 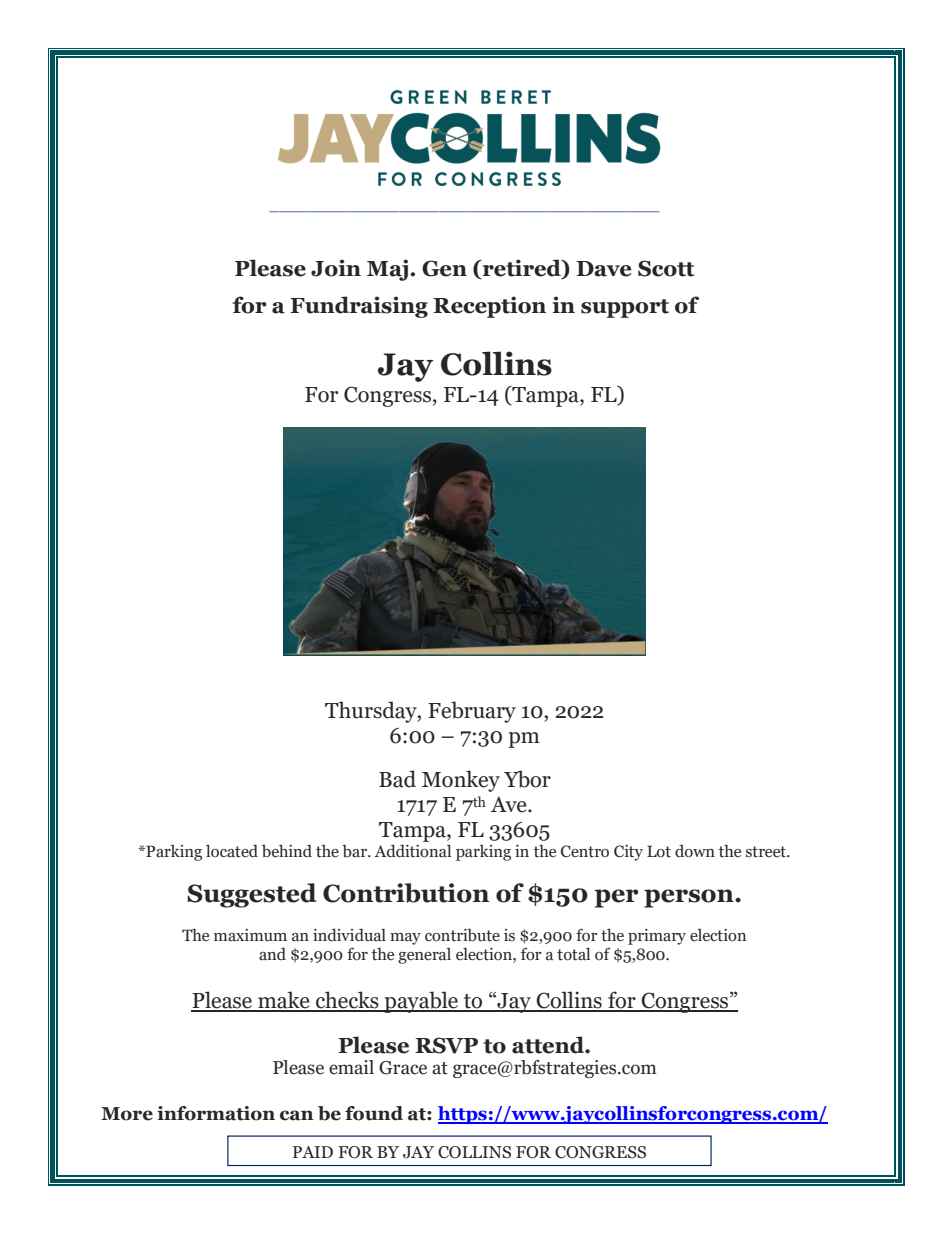 What do you see at coordinates (625, 308) in the document?
I see `support` at bounding box center [625, 308].
